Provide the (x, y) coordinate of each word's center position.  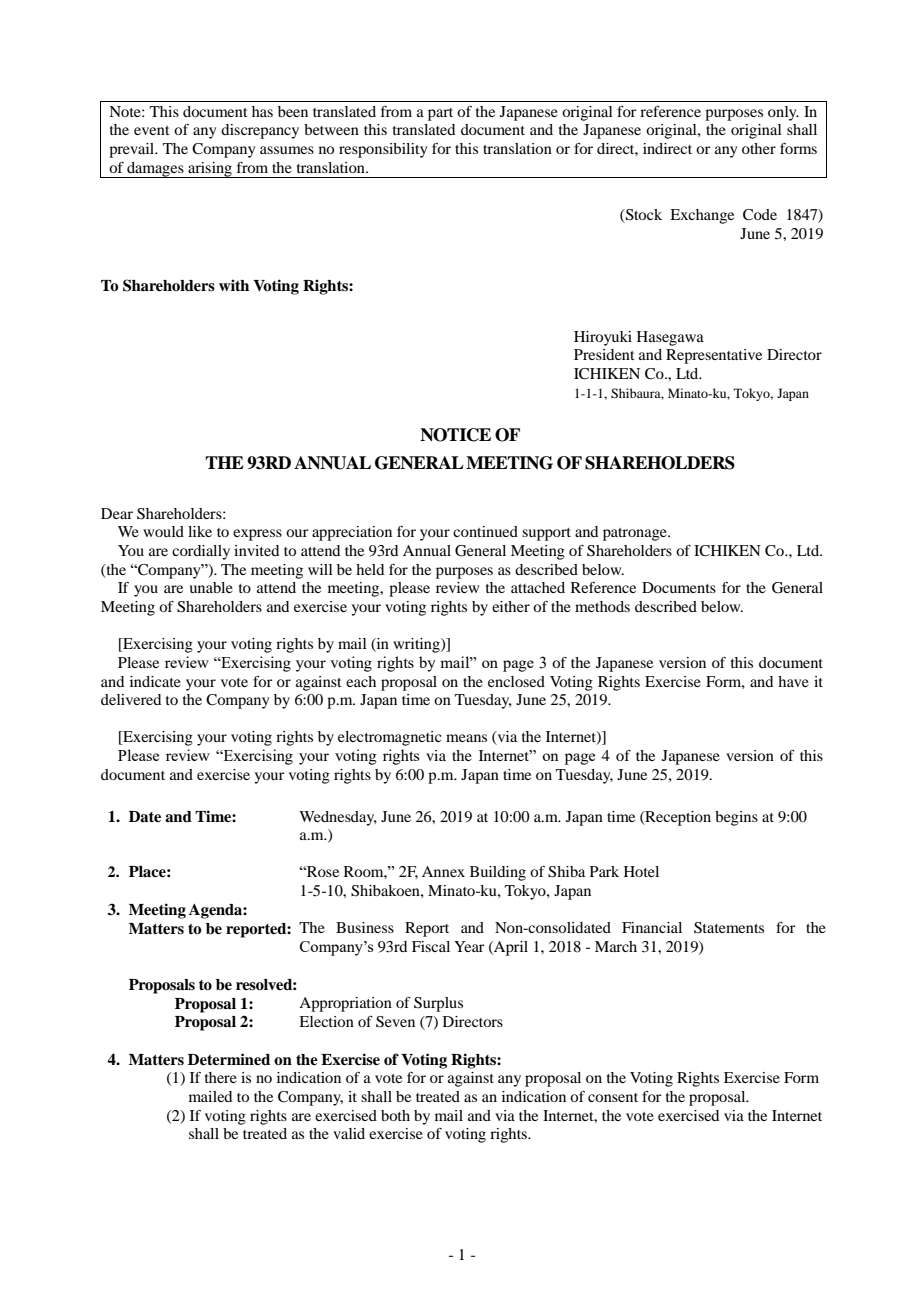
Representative (714, 356)
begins (736, 818)
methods (602, 606)
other (759, 148)
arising (210, 170)
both (395, 1115)
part (440, 114)
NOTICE (455, 435)
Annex (443, 871)
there (221, 1077)
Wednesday (338, 818)
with (234, 285)
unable (211, 587)
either (511, 606)
